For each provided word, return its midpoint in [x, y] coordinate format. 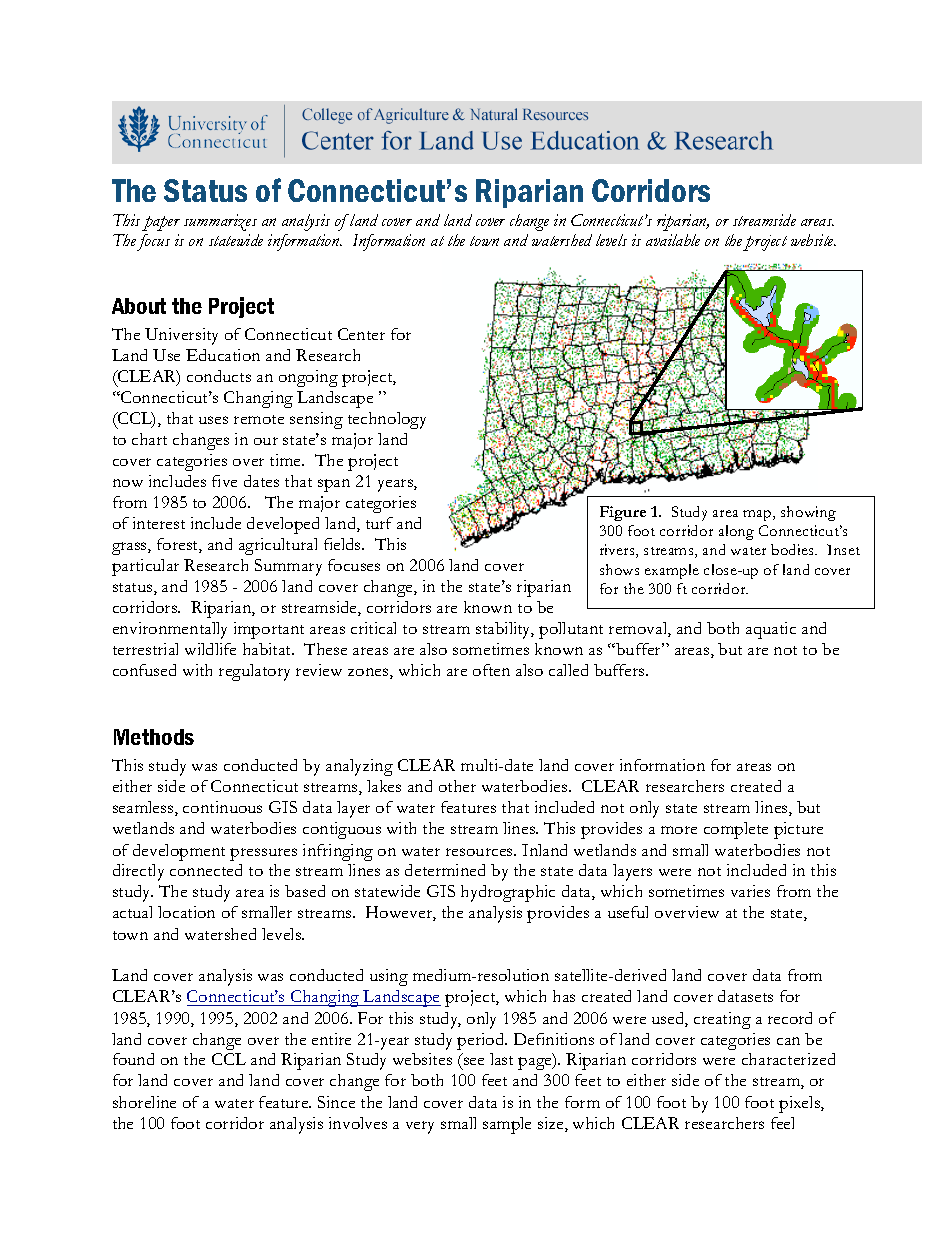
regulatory [254, 672]
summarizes [220, 222]
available [673, 240]
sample [507, 1125]
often [491, 670]
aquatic [771, 630]
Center [361, 334]
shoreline [144, 1102]
